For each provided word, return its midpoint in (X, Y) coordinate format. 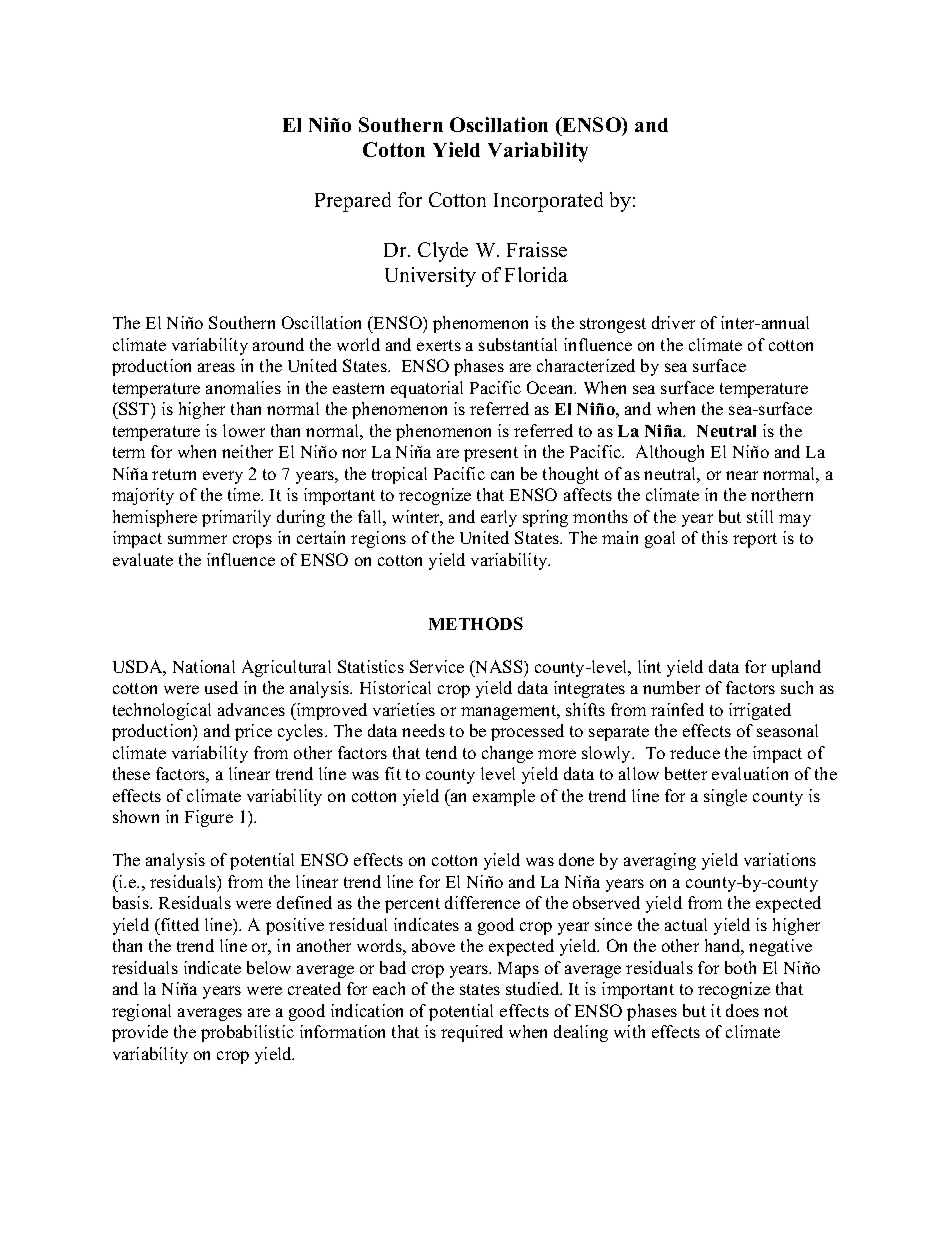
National (204, 666)
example (504, 797)
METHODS (476, 623)
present (491, 454)
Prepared (353, 202)
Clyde (443, 252)
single (725, 797)
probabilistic (247, 1033)
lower (244, 430)
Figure (209, 818)
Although (670, 453)
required (472, 1033)
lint (649, 666)
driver (673, 322)
